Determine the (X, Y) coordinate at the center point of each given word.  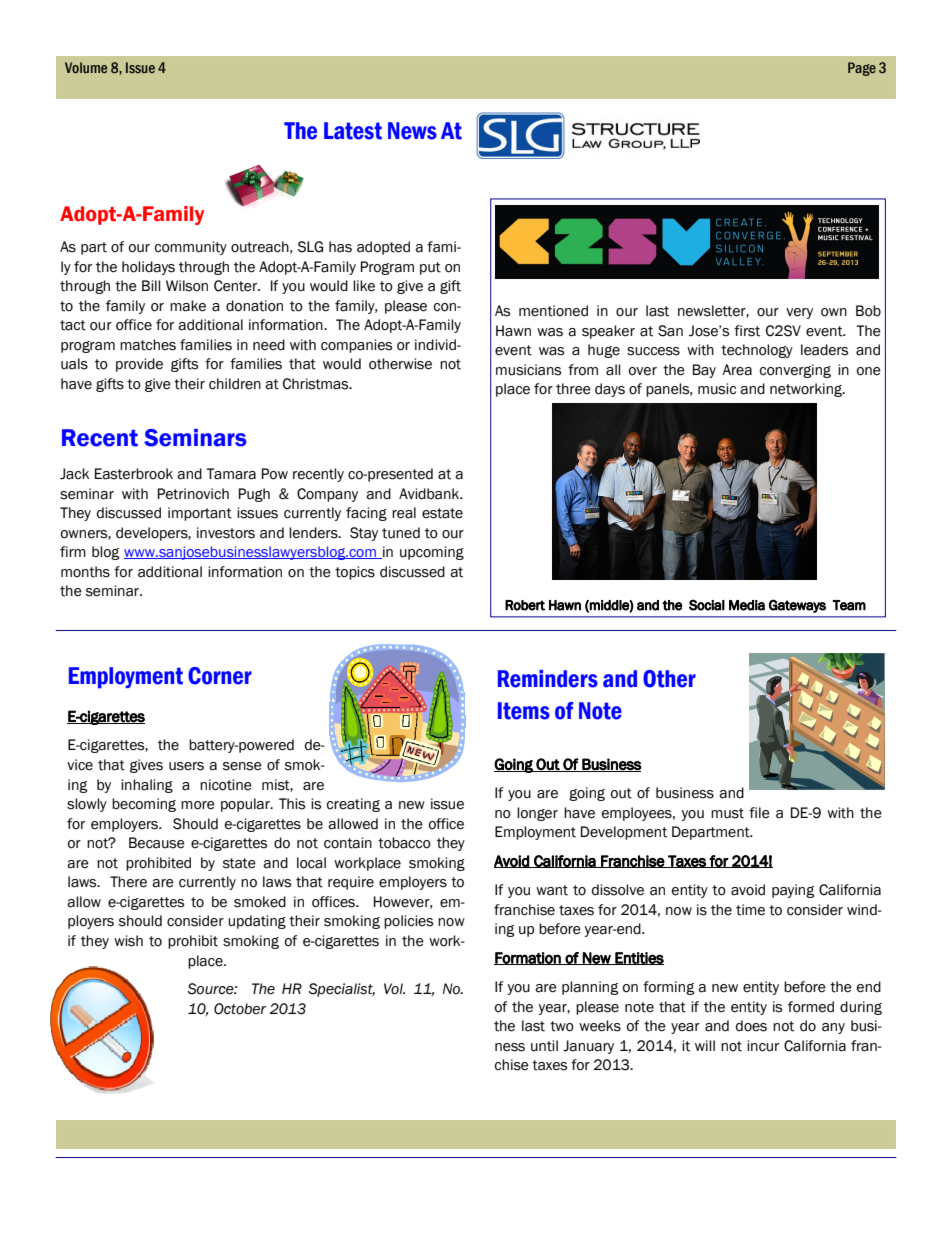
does (751, 1026)
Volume (86, 67)
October (240, 1009)
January (588, 1047)
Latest (353, 131)
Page (862, 69)
